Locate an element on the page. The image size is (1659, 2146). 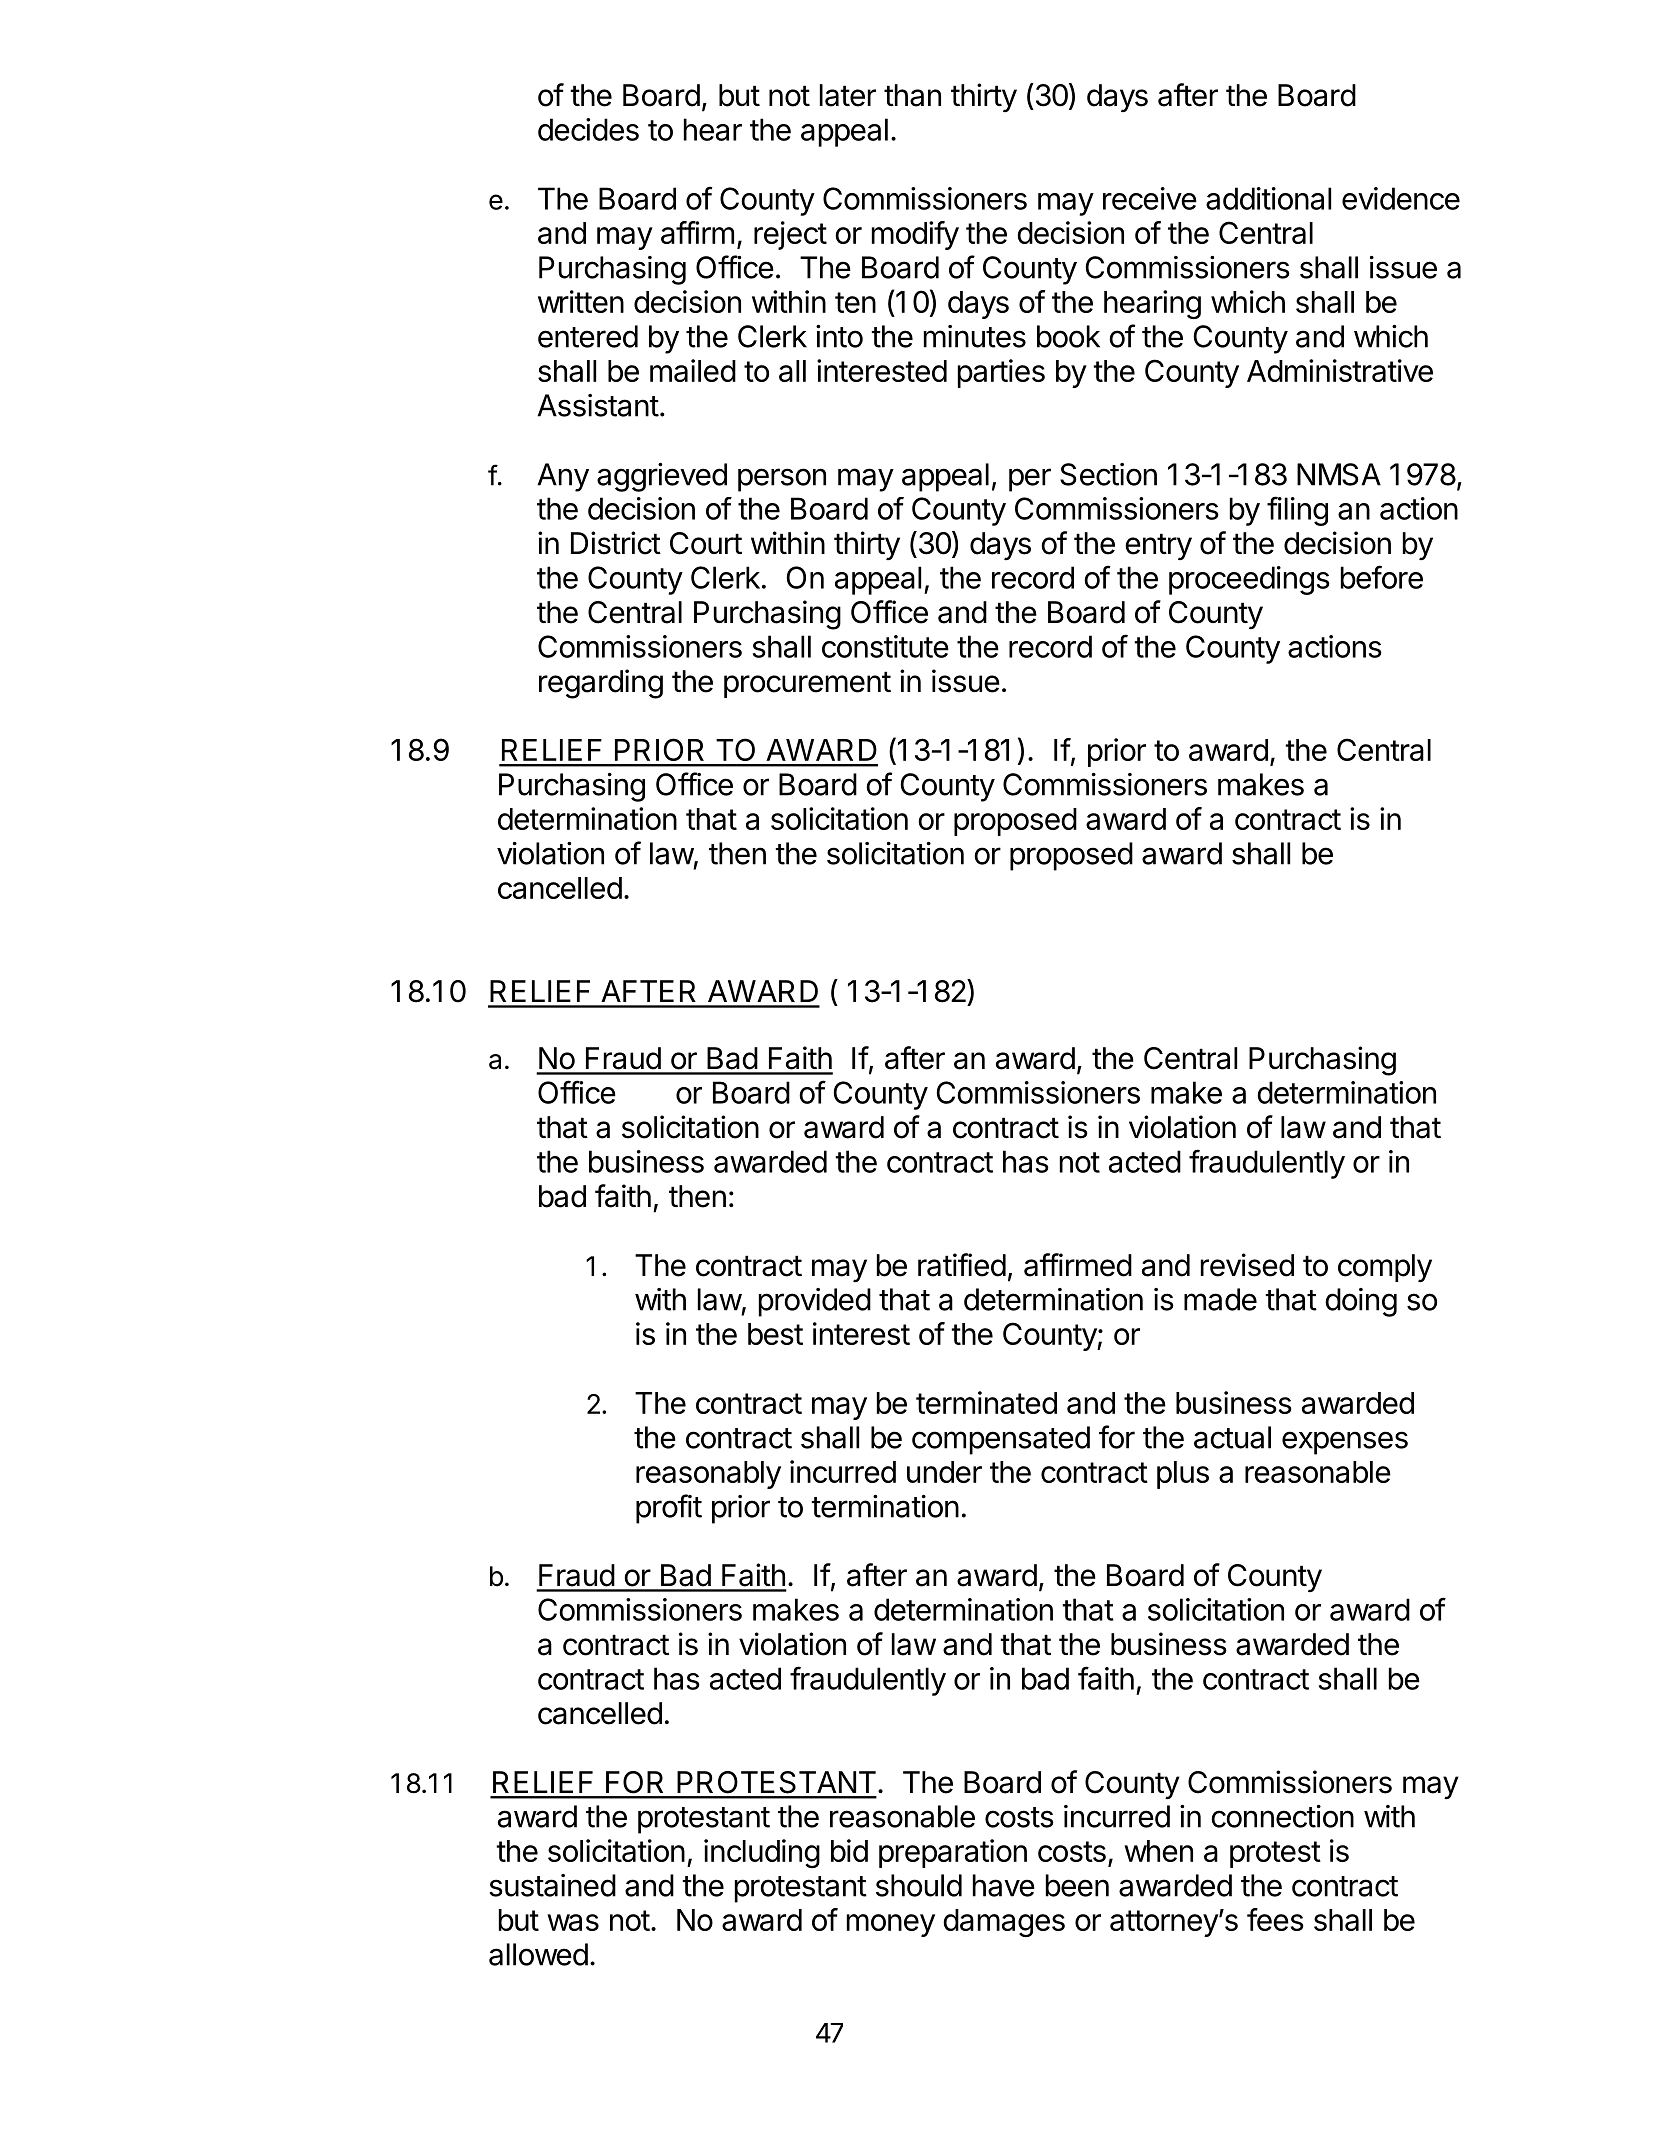
decides is located at coordinates (588, 129).
